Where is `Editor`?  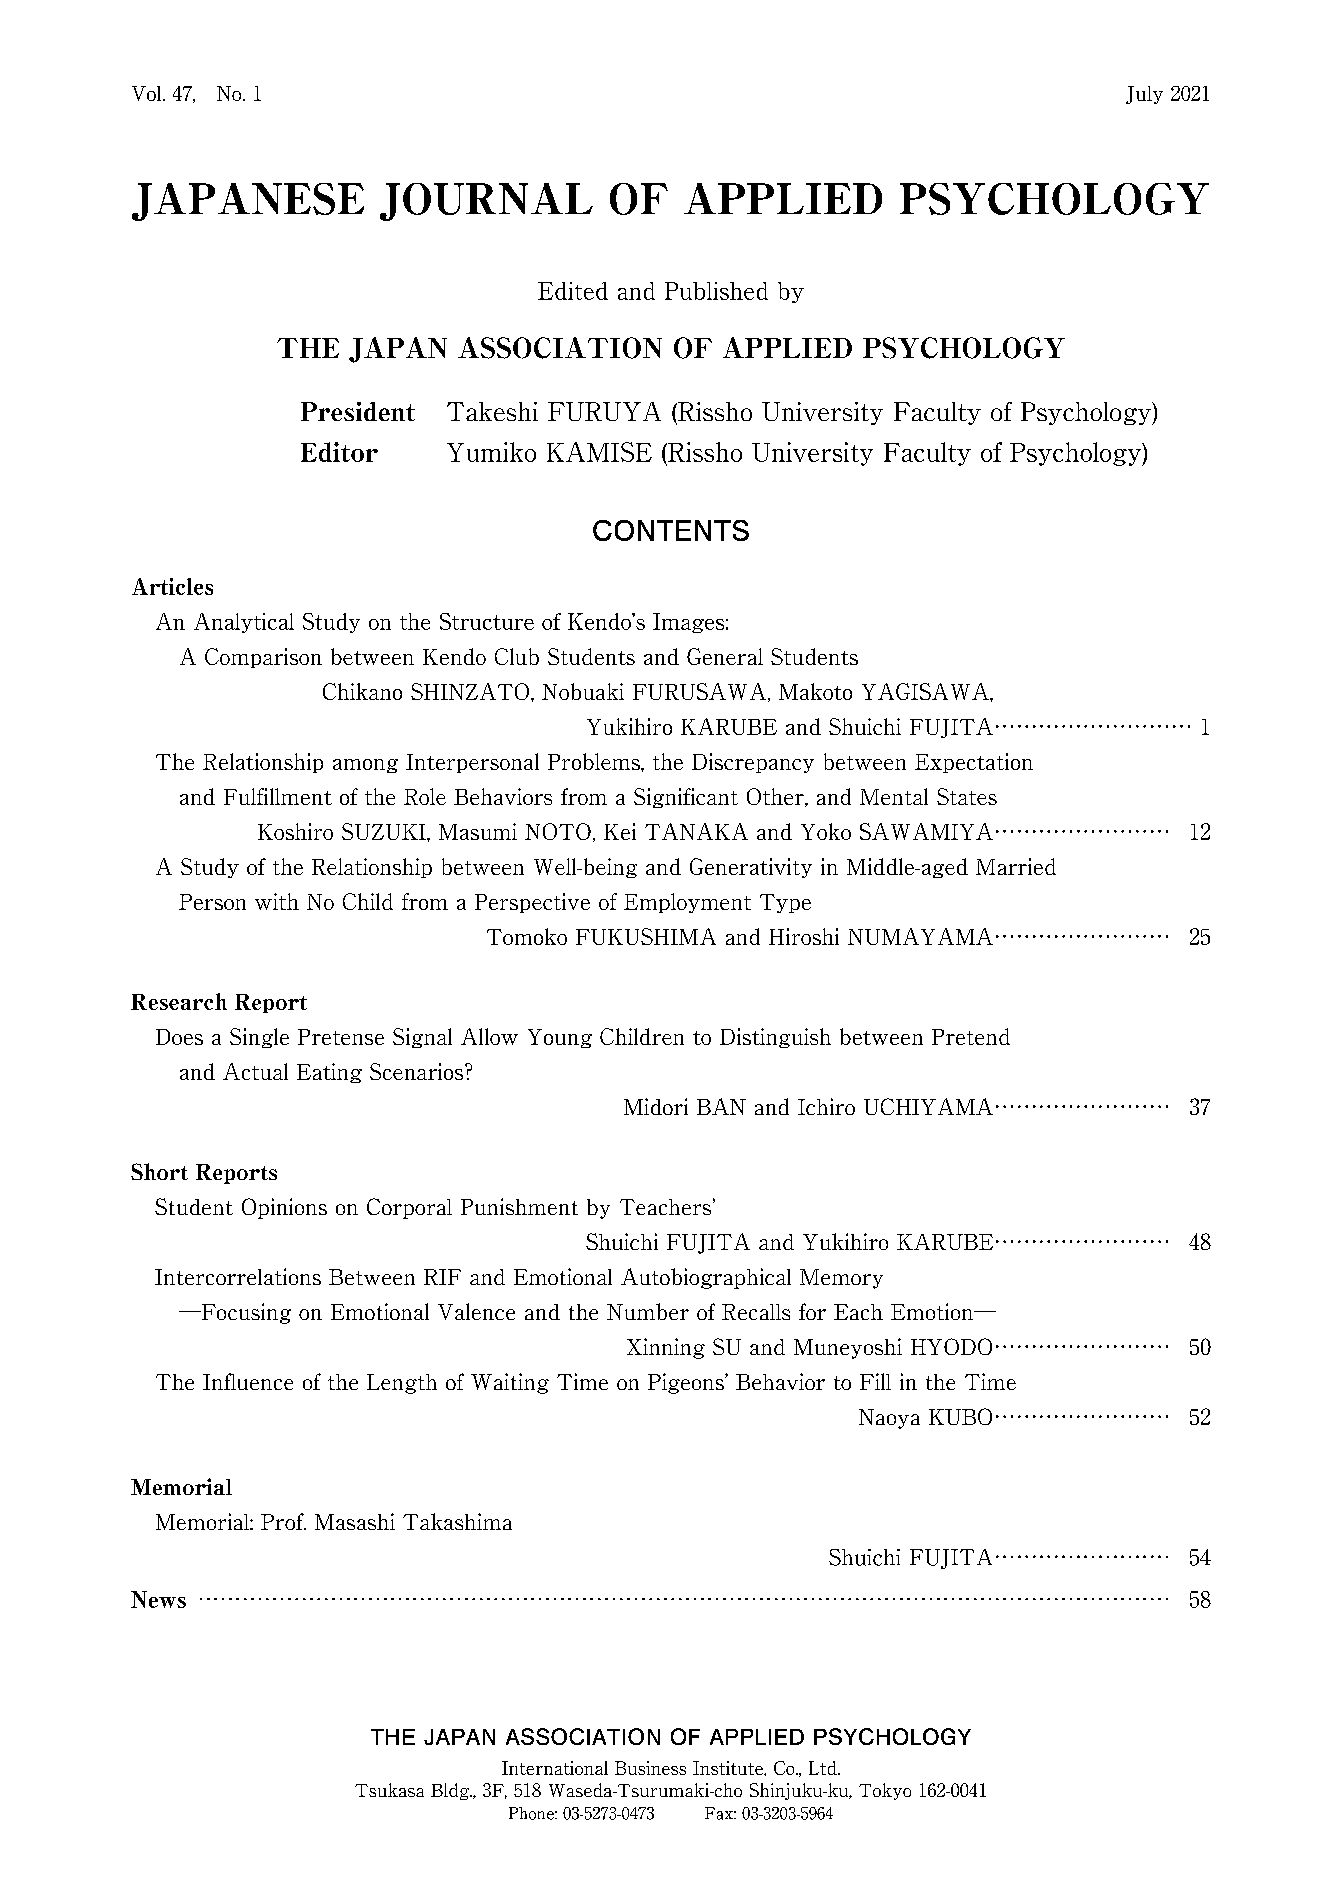 Editor is located at coordinates (339, 452).
